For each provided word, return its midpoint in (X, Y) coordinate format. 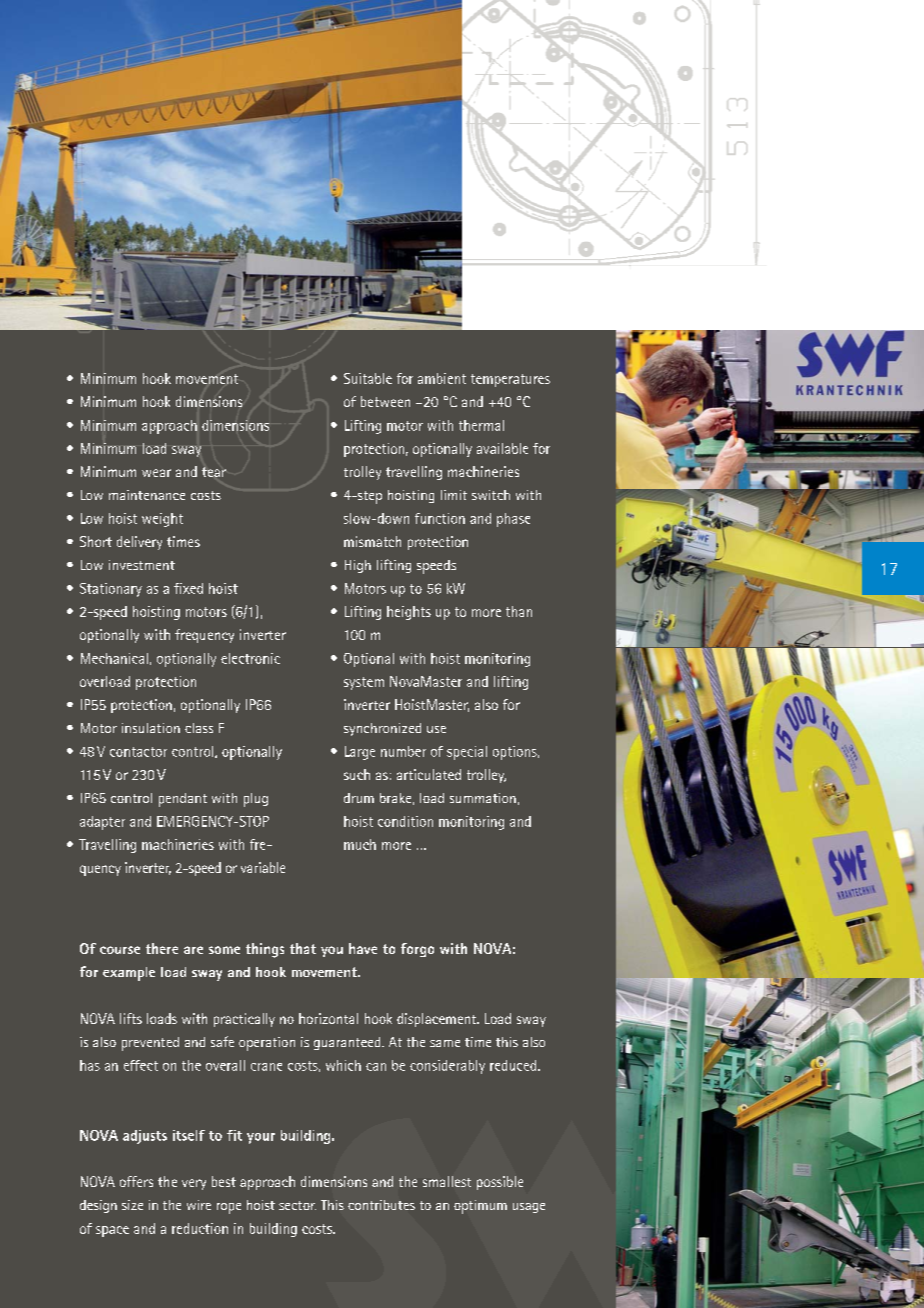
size (132, 1205)
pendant (183, 800)
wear (156, 473)
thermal (481, 425)
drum (359, 798)
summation (483, 798)
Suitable (368, 378)
